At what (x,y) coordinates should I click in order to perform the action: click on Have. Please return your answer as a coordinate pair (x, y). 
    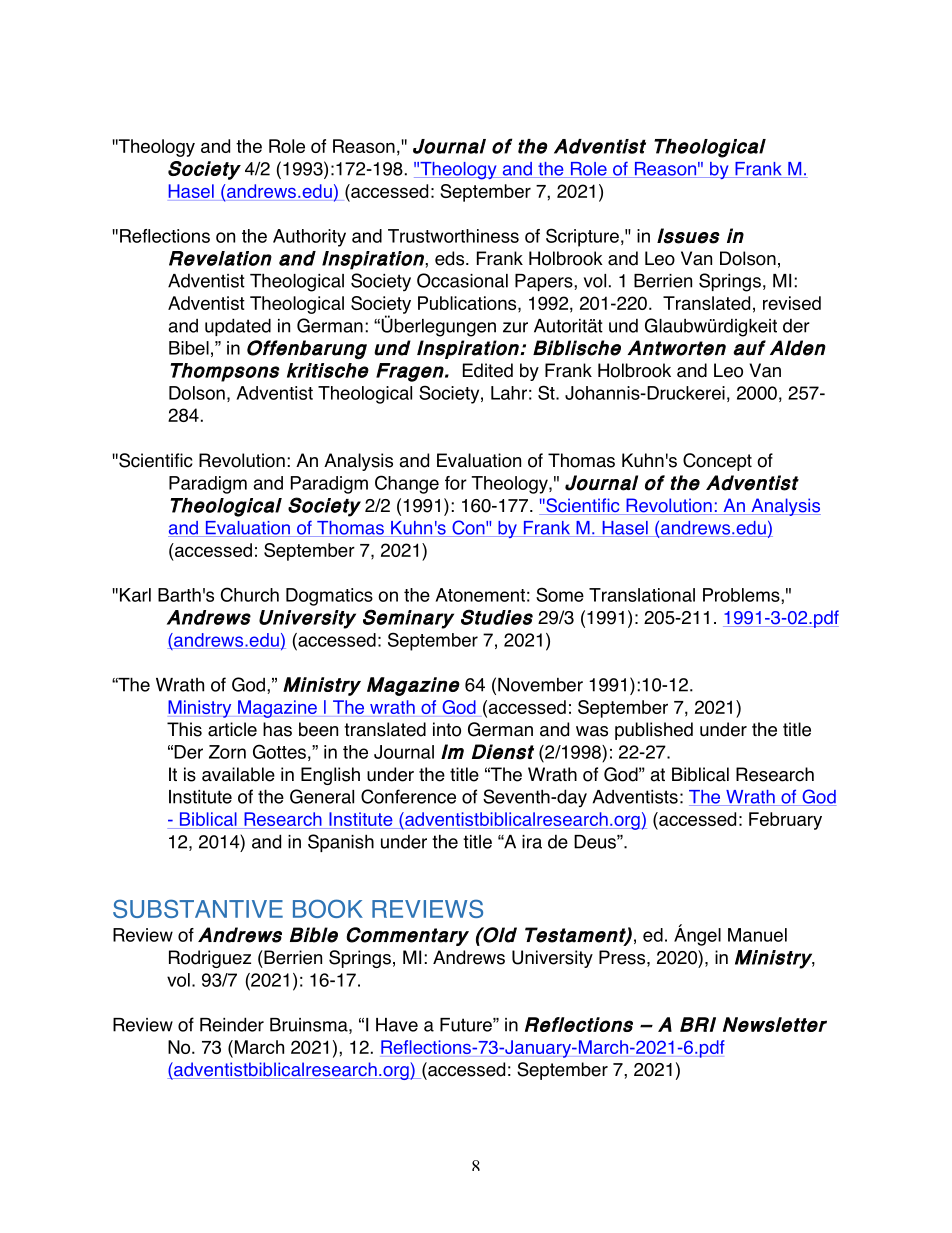
    Looking at the image, I should click on (397, 1025).
